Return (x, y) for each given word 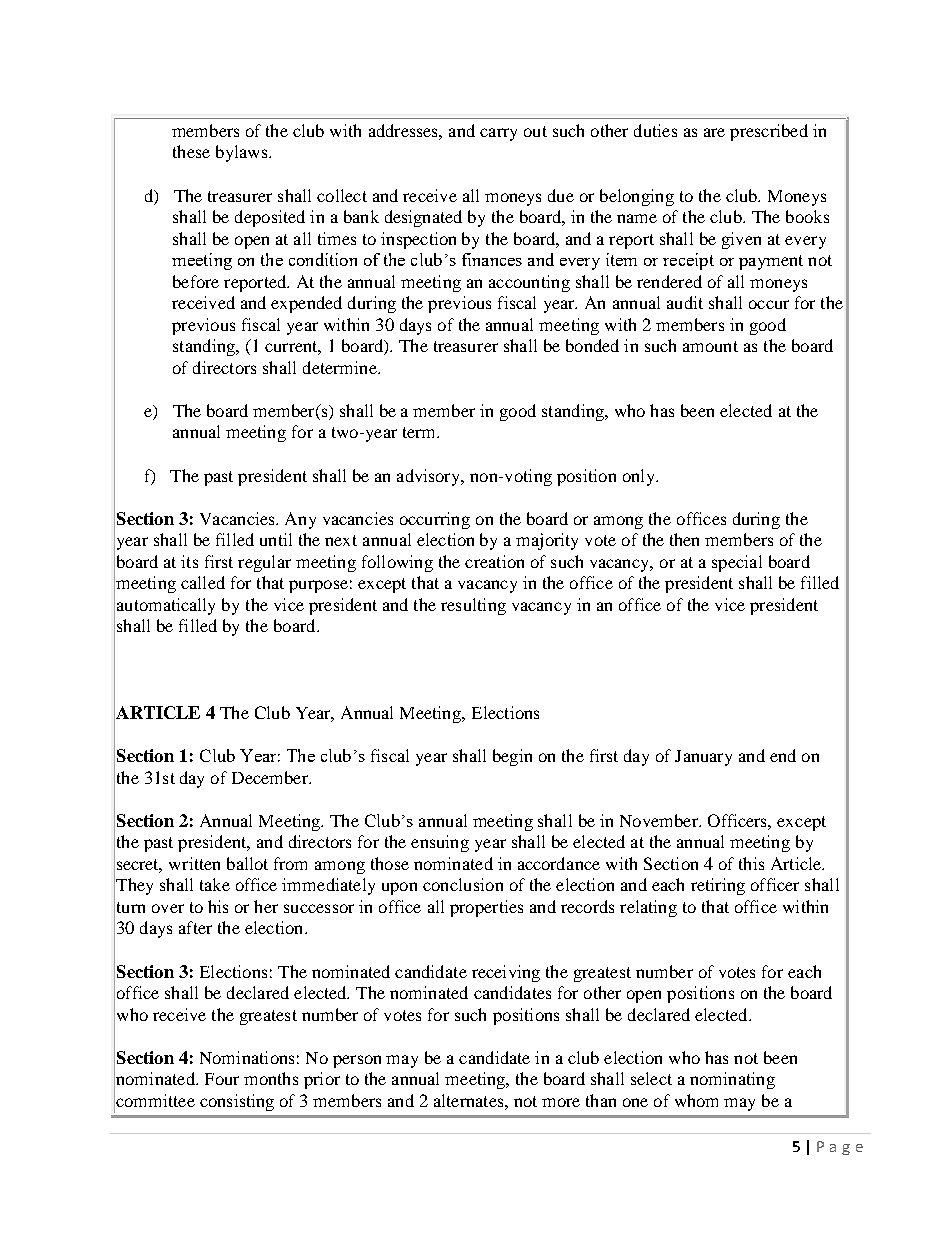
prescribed (769, 132)
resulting (473, 606)
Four (222, 1079)
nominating (732, 1080)
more (561, 1102)
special (737, 563)
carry (498, 134)
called (203, 582)
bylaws (243, 153)
